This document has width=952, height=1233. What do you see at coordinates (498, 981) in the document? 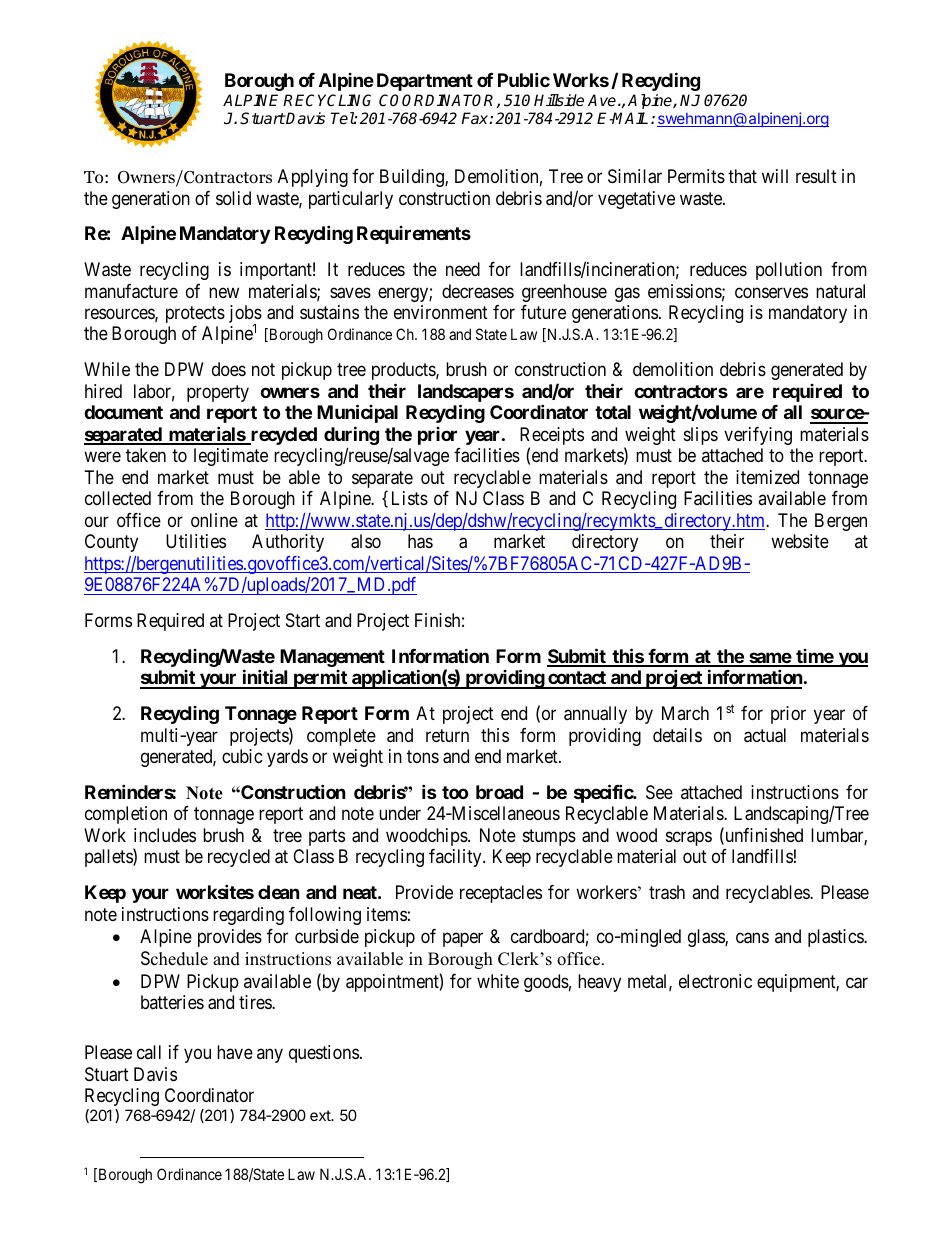
I see `white` at bounding box center [498, 981].
